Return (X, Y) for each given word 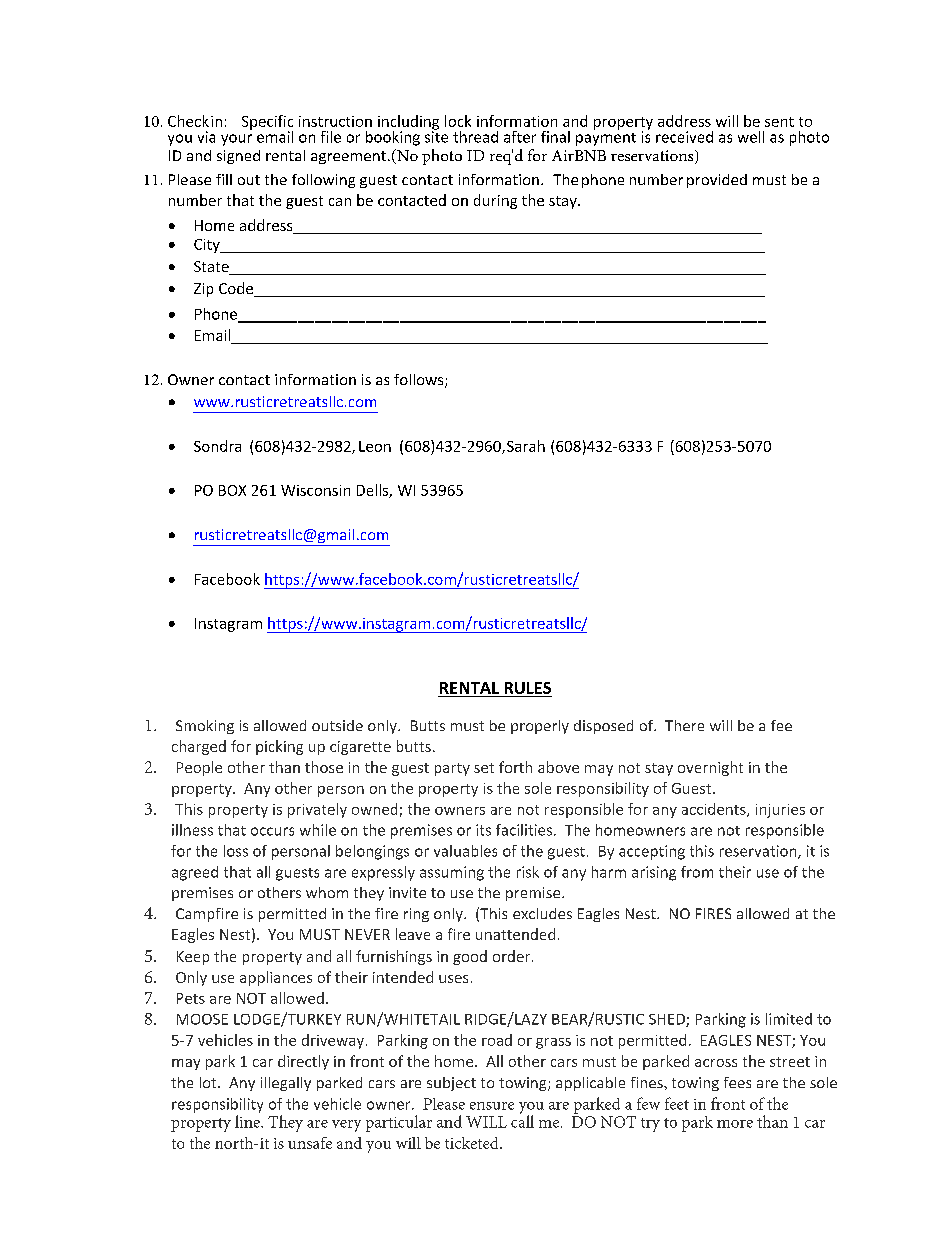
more (735, 1124)
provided (717, 181)
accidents (715, 810)
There (684, 725)
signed (238, 157)
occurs (272, 831)
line (248, 1121)
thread (475, 137)
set (484, 768)
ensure (492, 1106)
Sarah (526, 446)
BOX (232, 490)
